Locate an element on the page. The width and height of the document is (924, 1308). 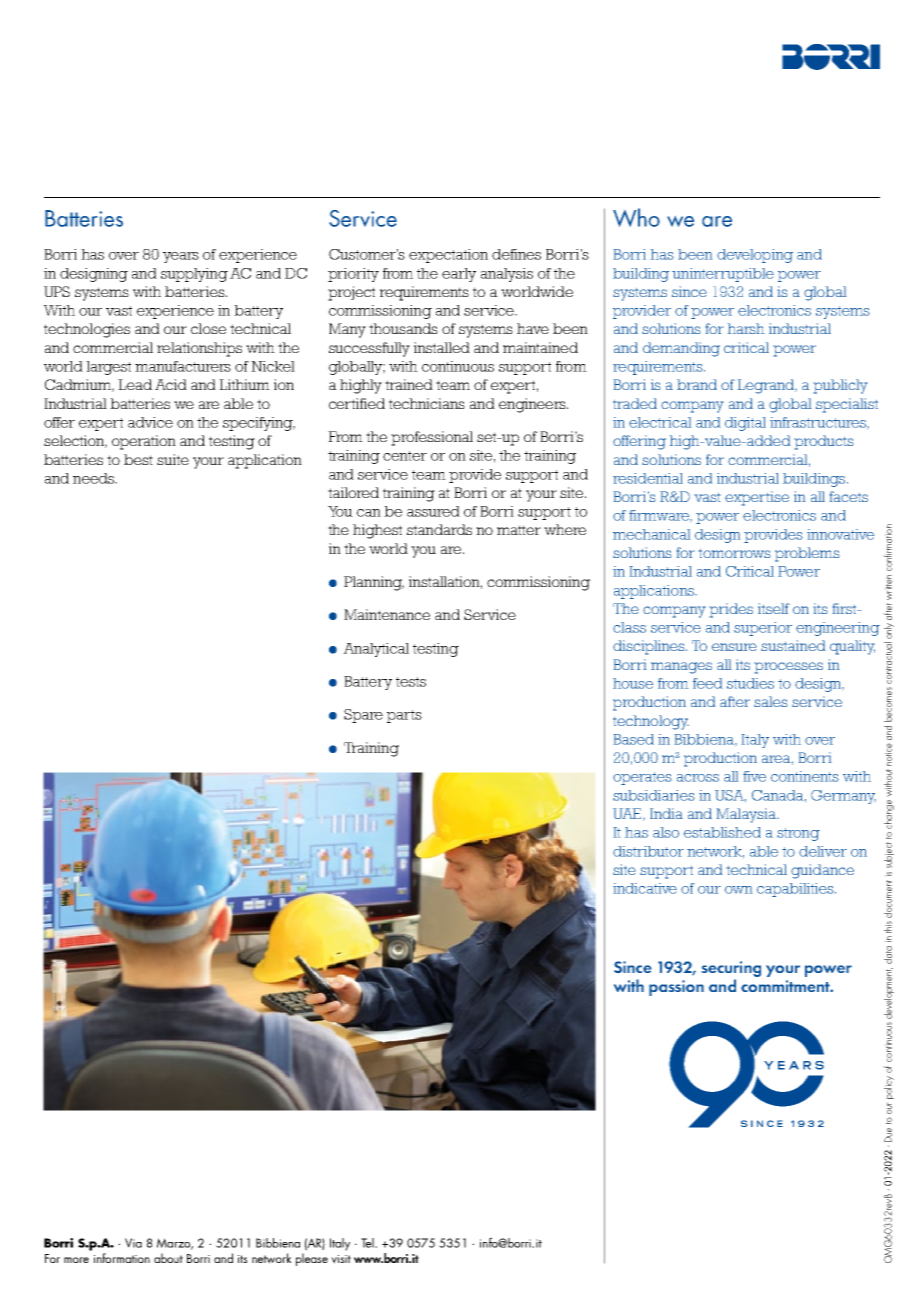
parts is located at coordinates (404, 716).
